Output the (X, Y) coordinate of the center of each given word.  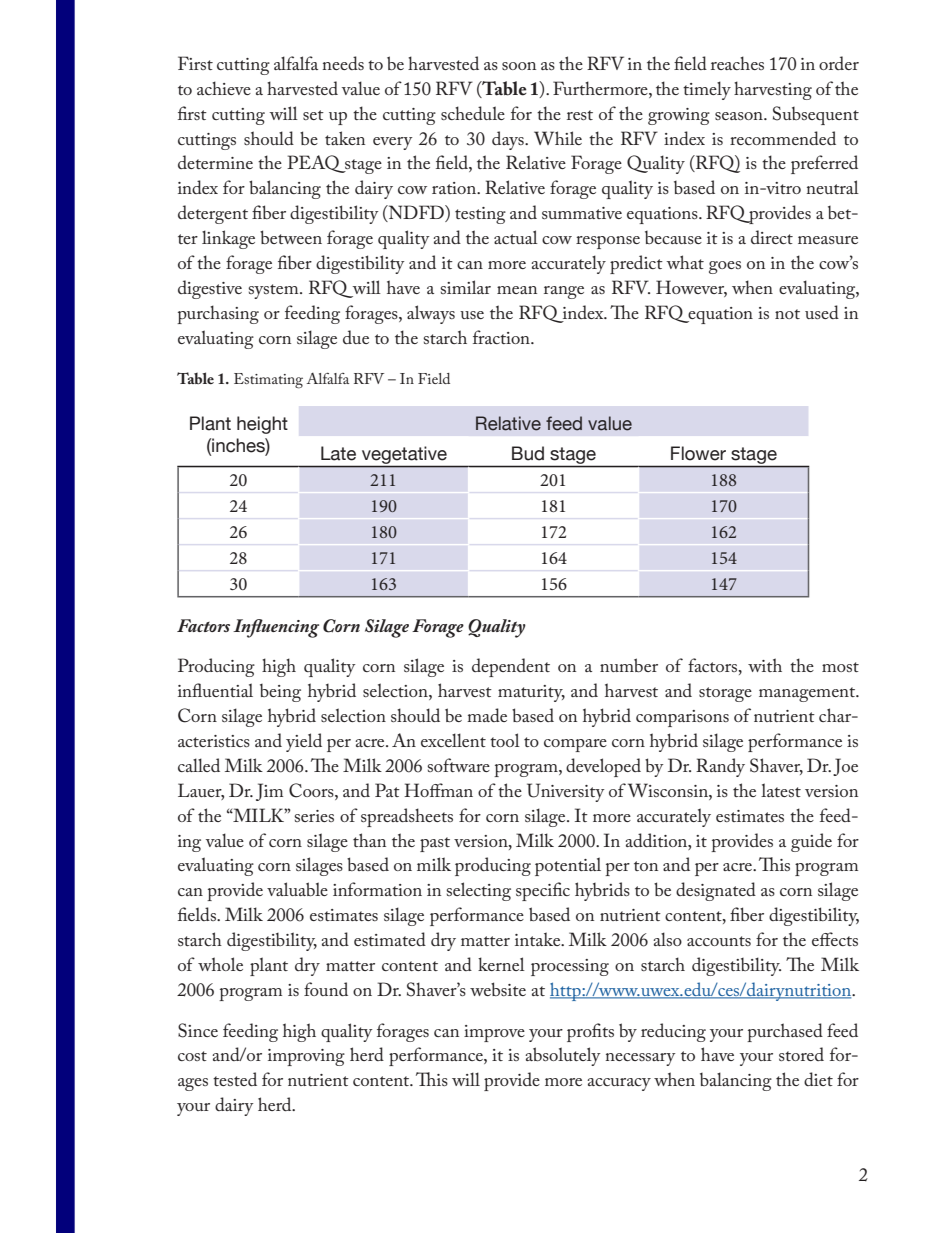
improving (306, 1057)
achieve (224, 88)
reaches (737, 63)
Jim (269, 792)
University (566, 792)
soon (519, 66)
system (274, 291)
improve (494, 1033)
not (787, 314)
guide (811, 842)
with (765, 665)
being (280, 693)
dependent (511, 667)
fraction (502, 337)
